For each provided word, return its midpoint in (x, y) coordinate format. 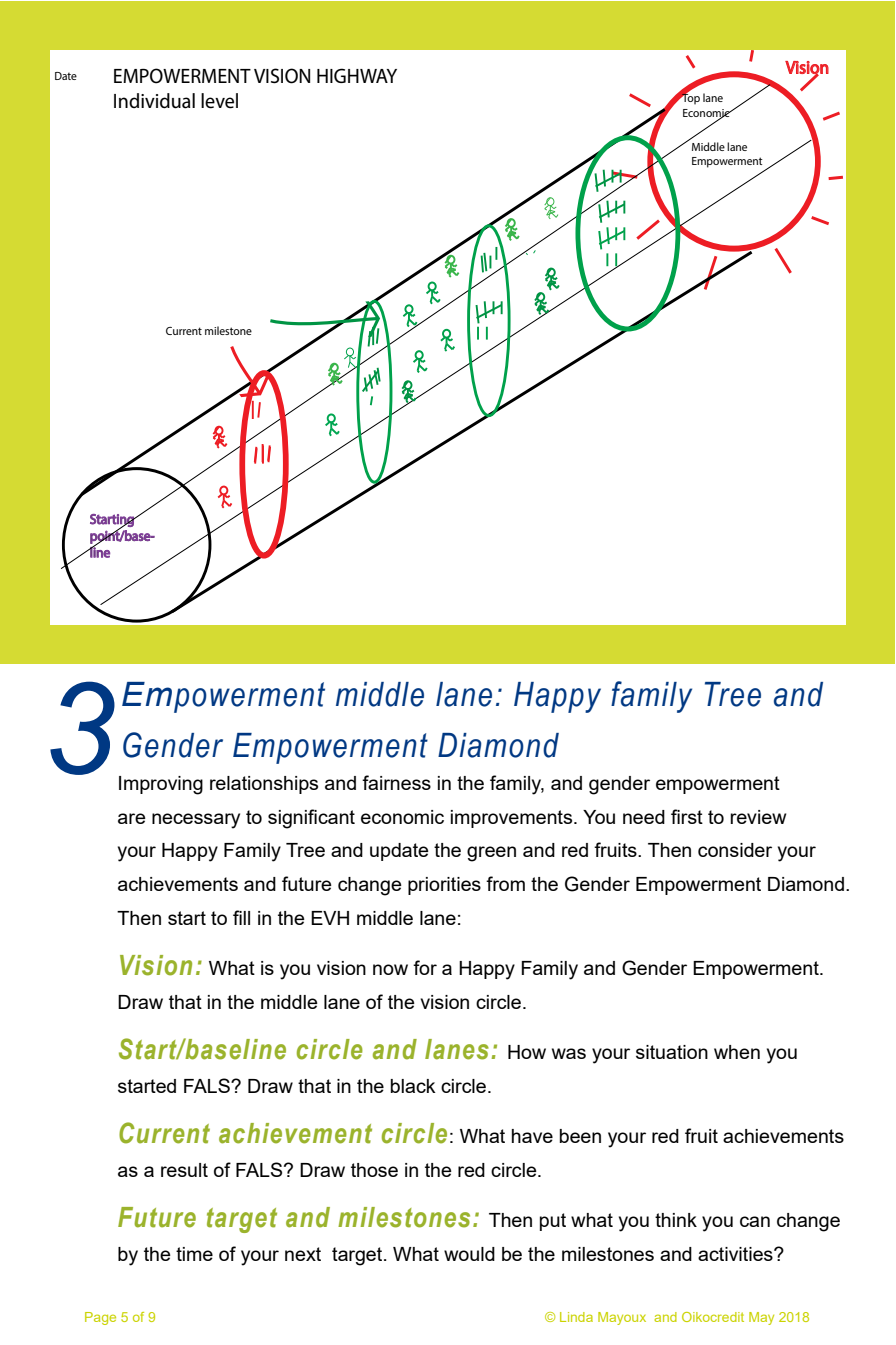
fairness (396, 782)
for (425, 967)
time (194, 1254)
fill (241, 917)
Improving (161, 785)
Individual (154, 101)
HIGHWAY (357, 75)
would (469, 1254)
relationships (264, 785)
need (644, 817)
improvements (513, 819)
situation (672, 1052)
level (219, 101)
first (687, 816)
